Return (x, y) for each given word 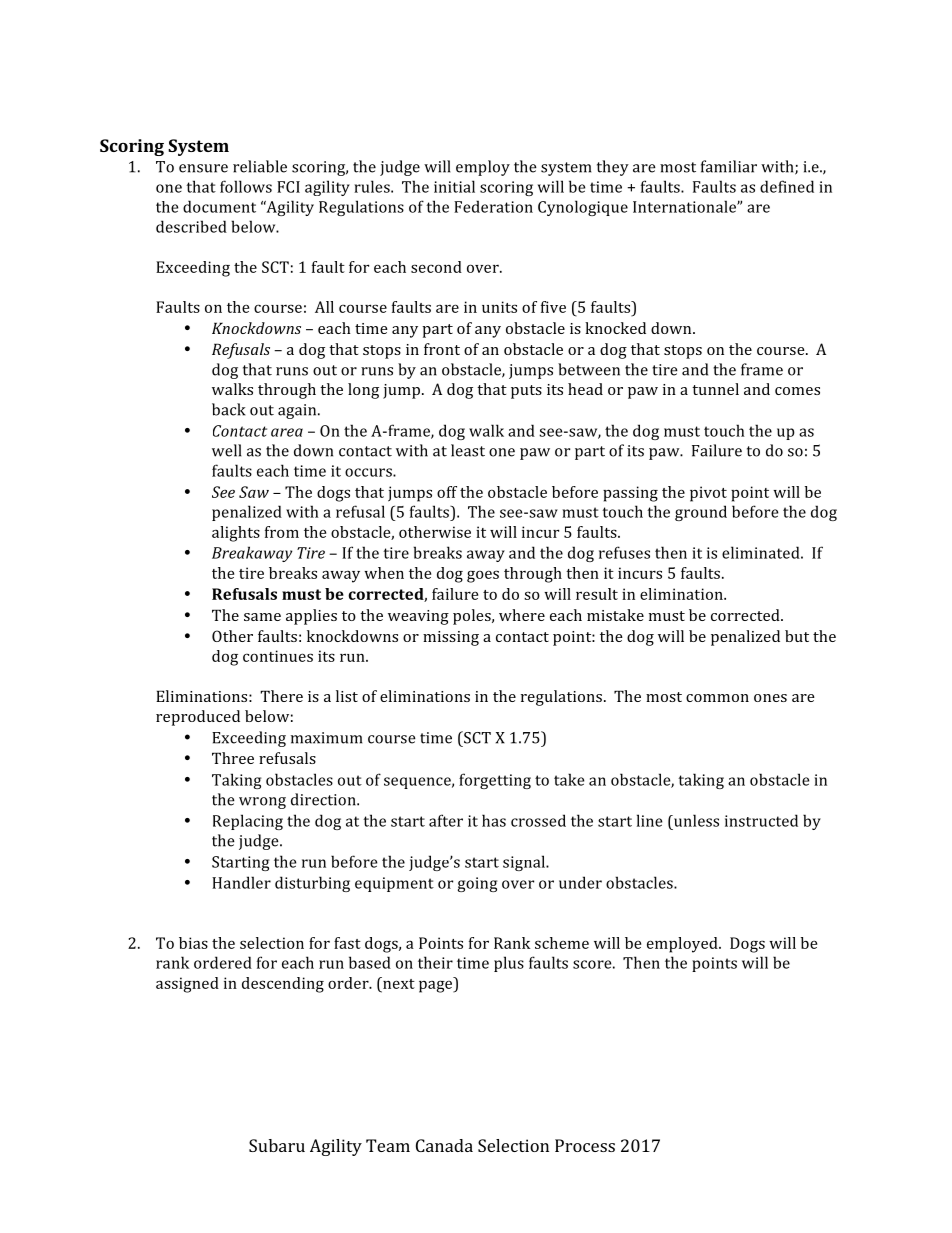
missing (451, 638)
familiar (729, 166)
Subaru (277, 1145)
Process (585, 1145)
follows (246, 186)
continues (278, 656)
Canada (444, 1145)
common (717, 698)
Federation (493, 206)
